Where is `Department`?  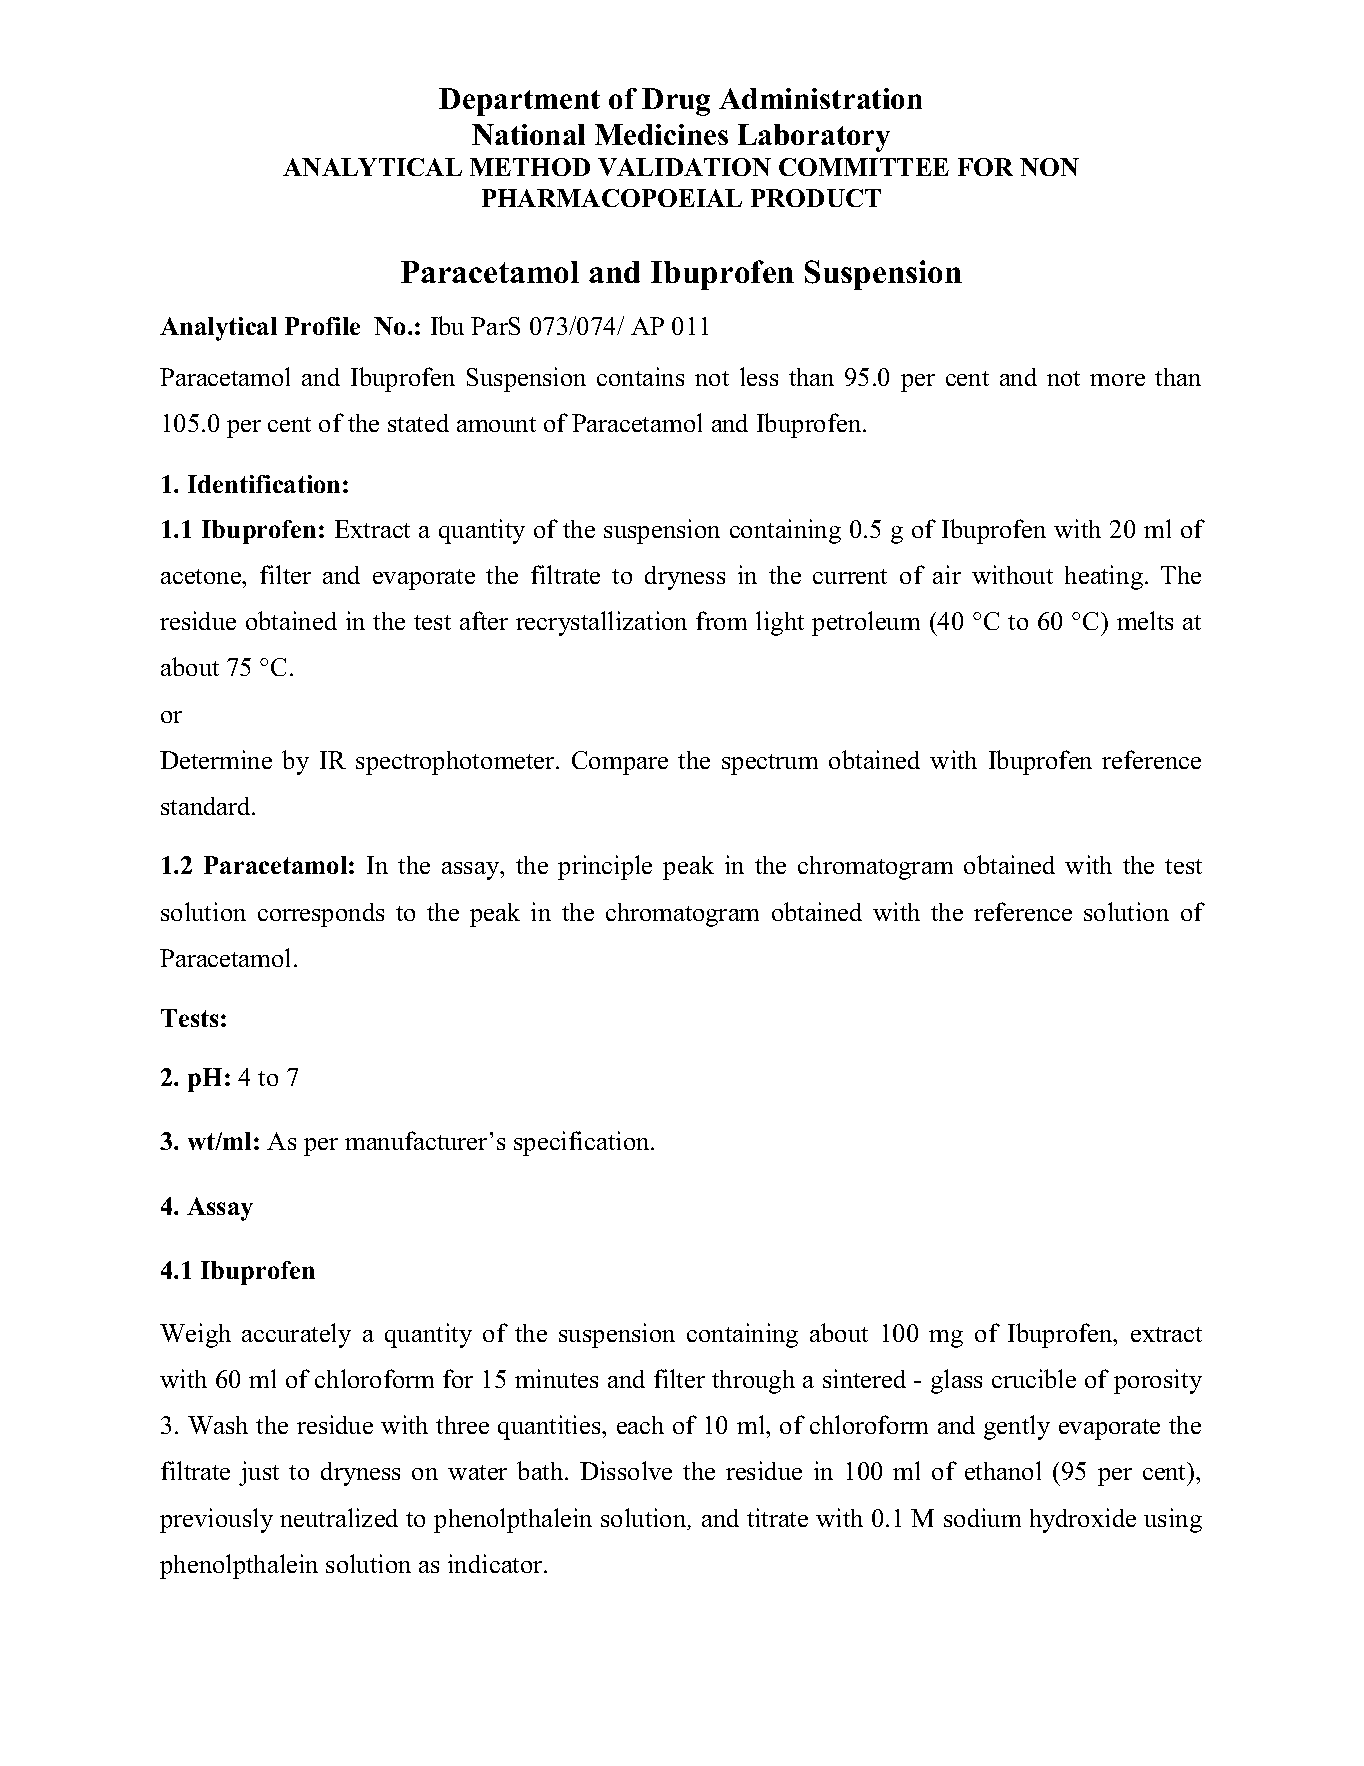
Department is located at coordinates (519, 102).
